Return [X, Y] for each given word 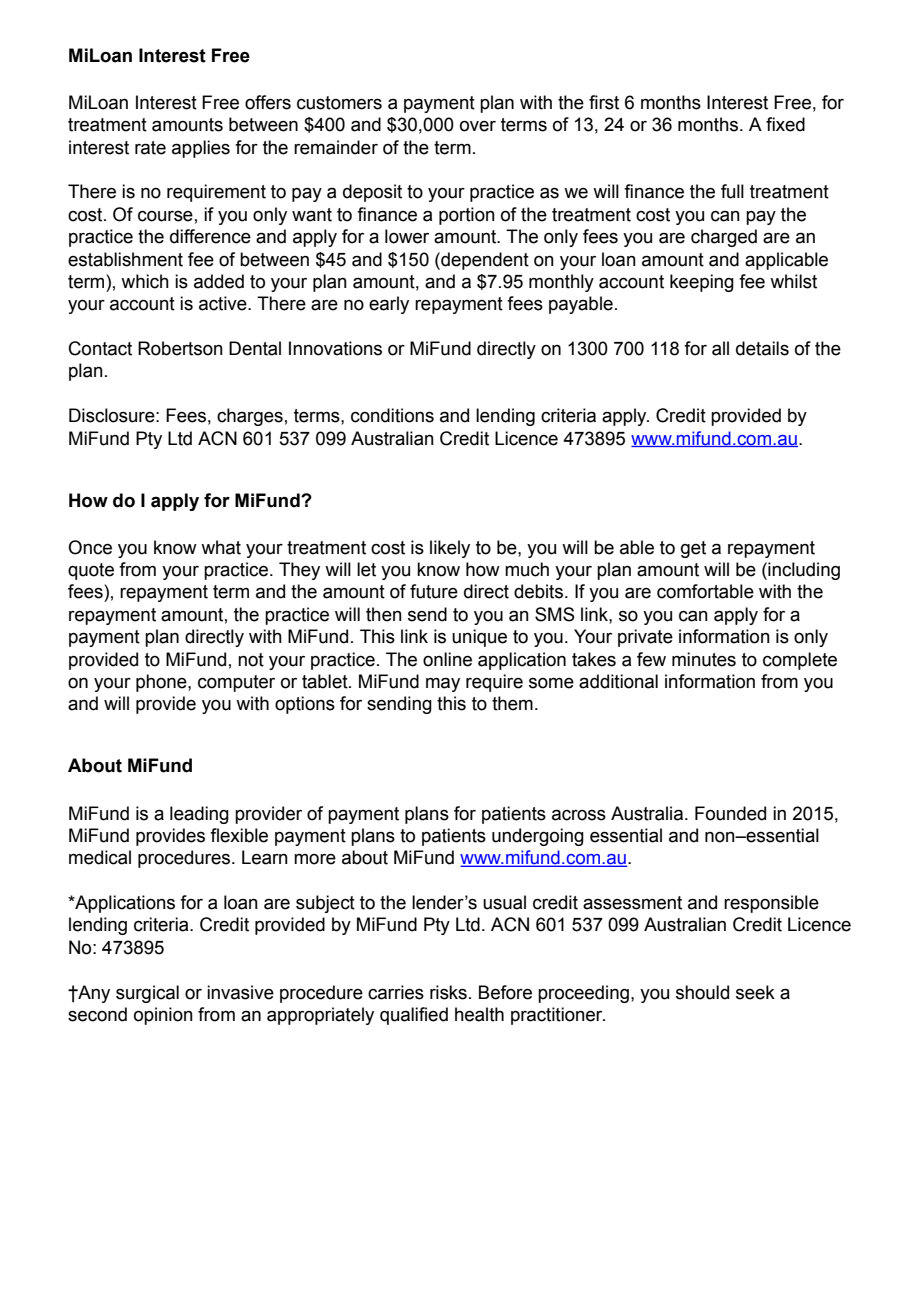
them [512, 703]
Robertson [180, 348]
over [478, 126]
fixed [785, 124]
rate [150, 148]
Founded [730, 813]
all [720, 348]
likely [450, 549]
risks [448, 992]
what [221, 547]
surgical [147, 994]
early [389, 305]
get [693, 549]
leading [199, 815]
